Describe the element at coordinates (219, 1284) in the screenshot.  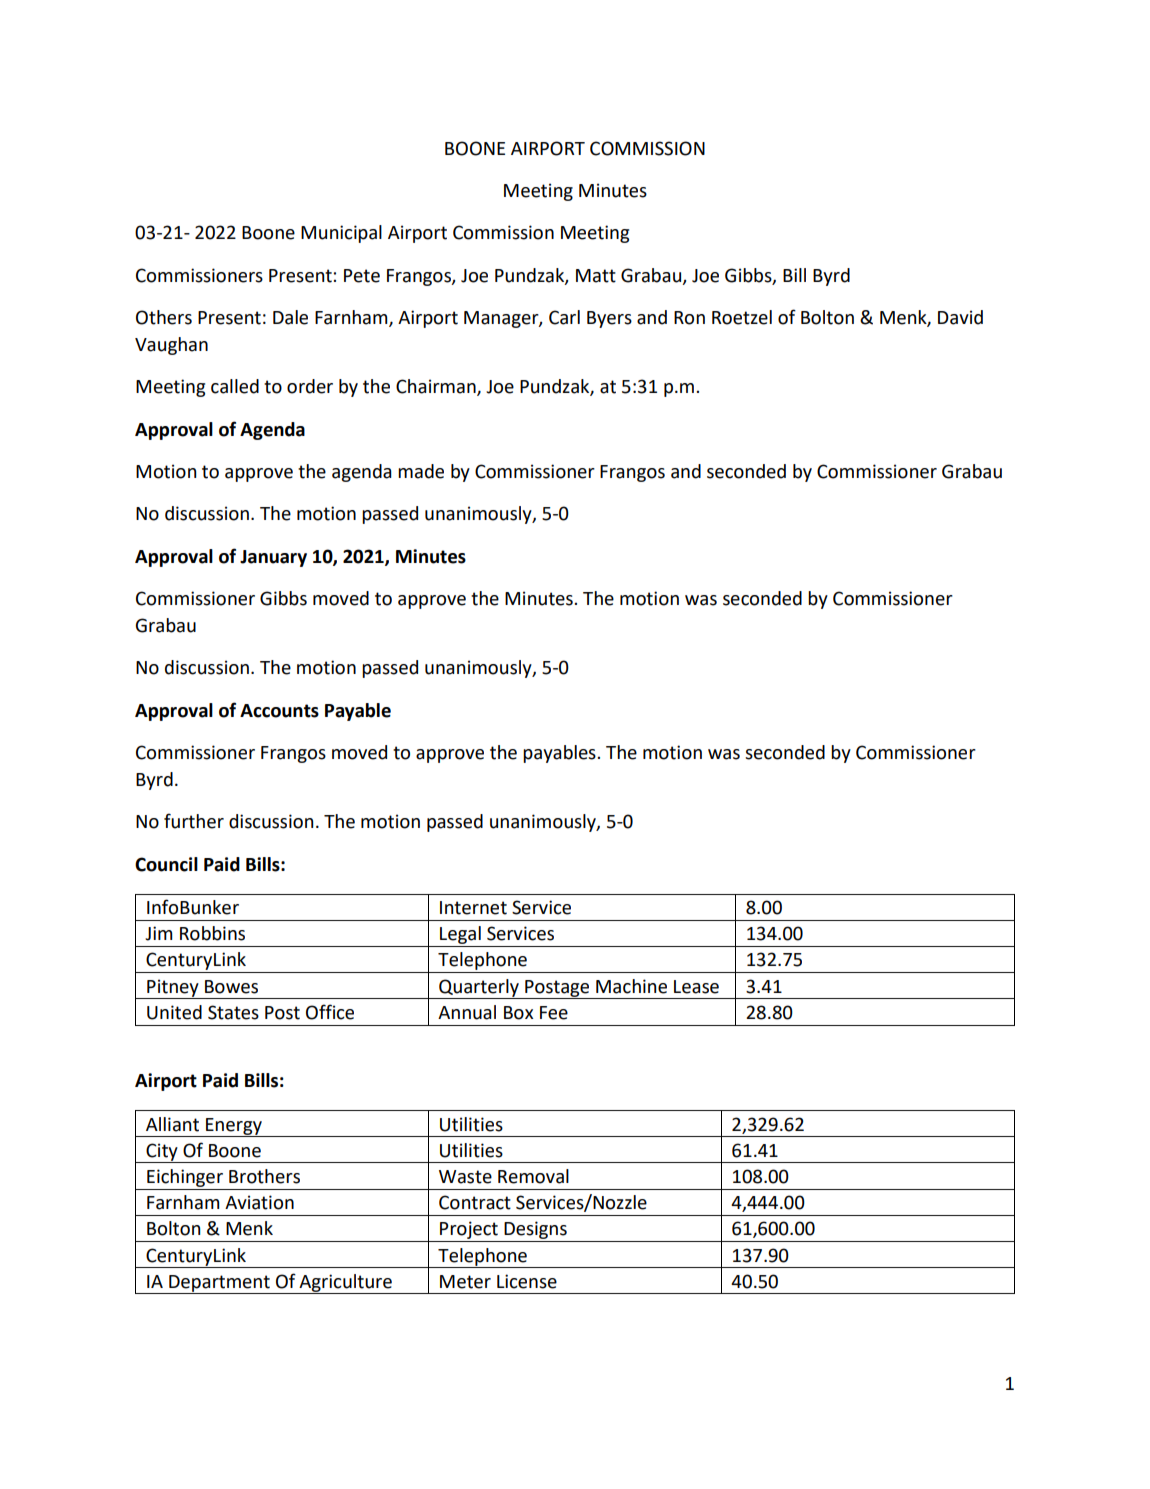
I see `Department` at that location.
